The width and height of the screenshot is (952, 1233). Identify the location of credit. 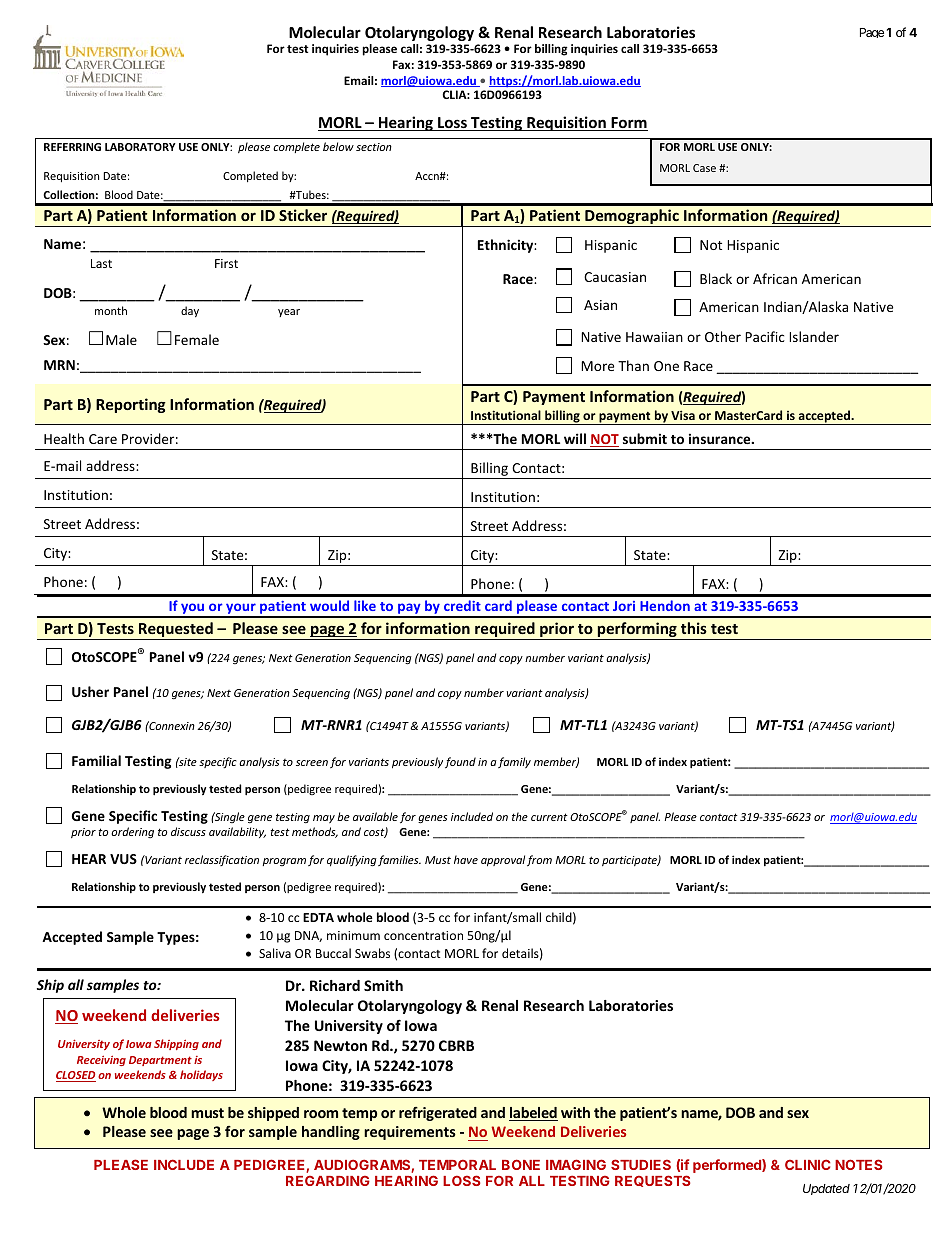
(462, 605).
